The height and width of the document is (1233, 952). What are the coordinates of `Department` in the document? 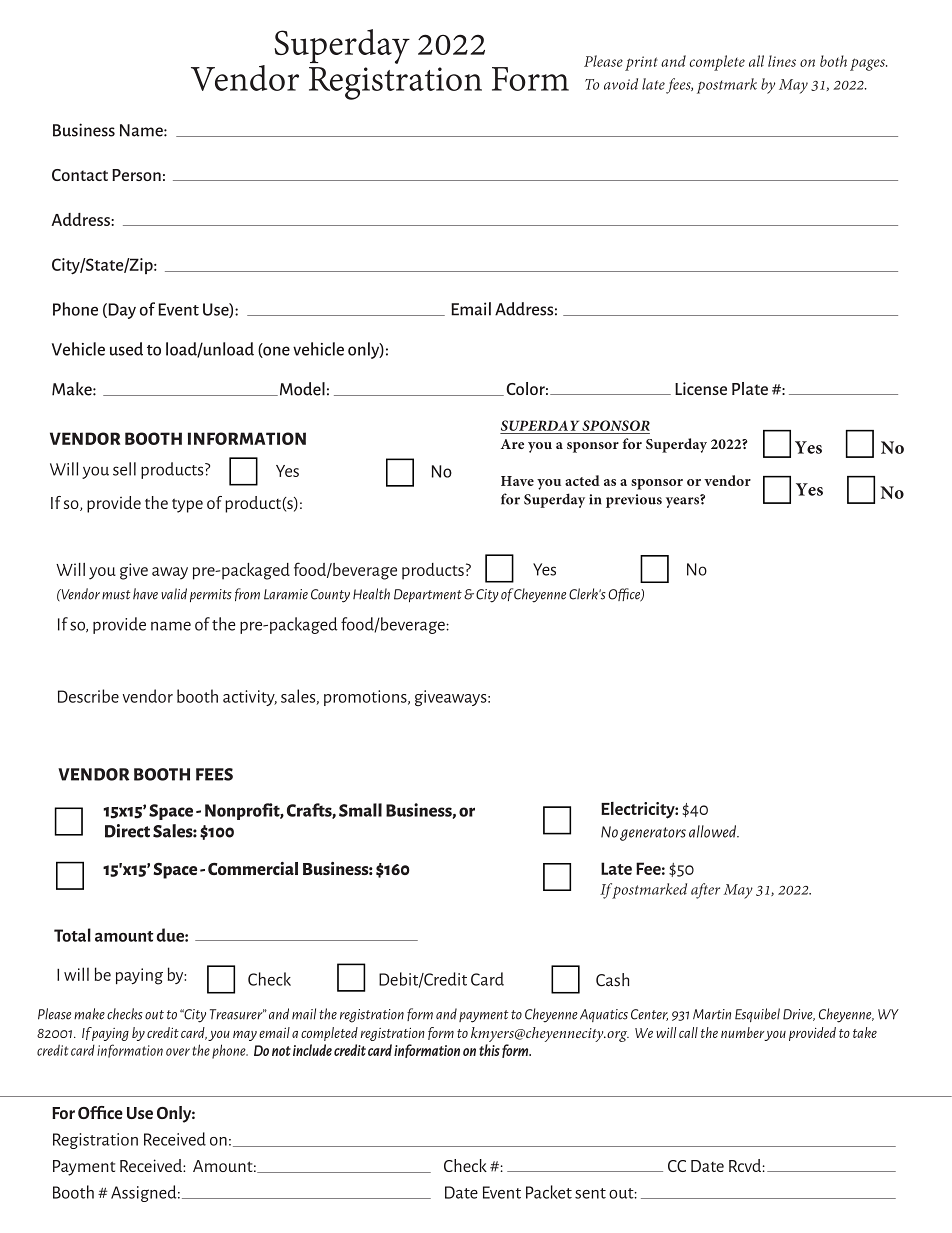 It's located at (428, 595).
